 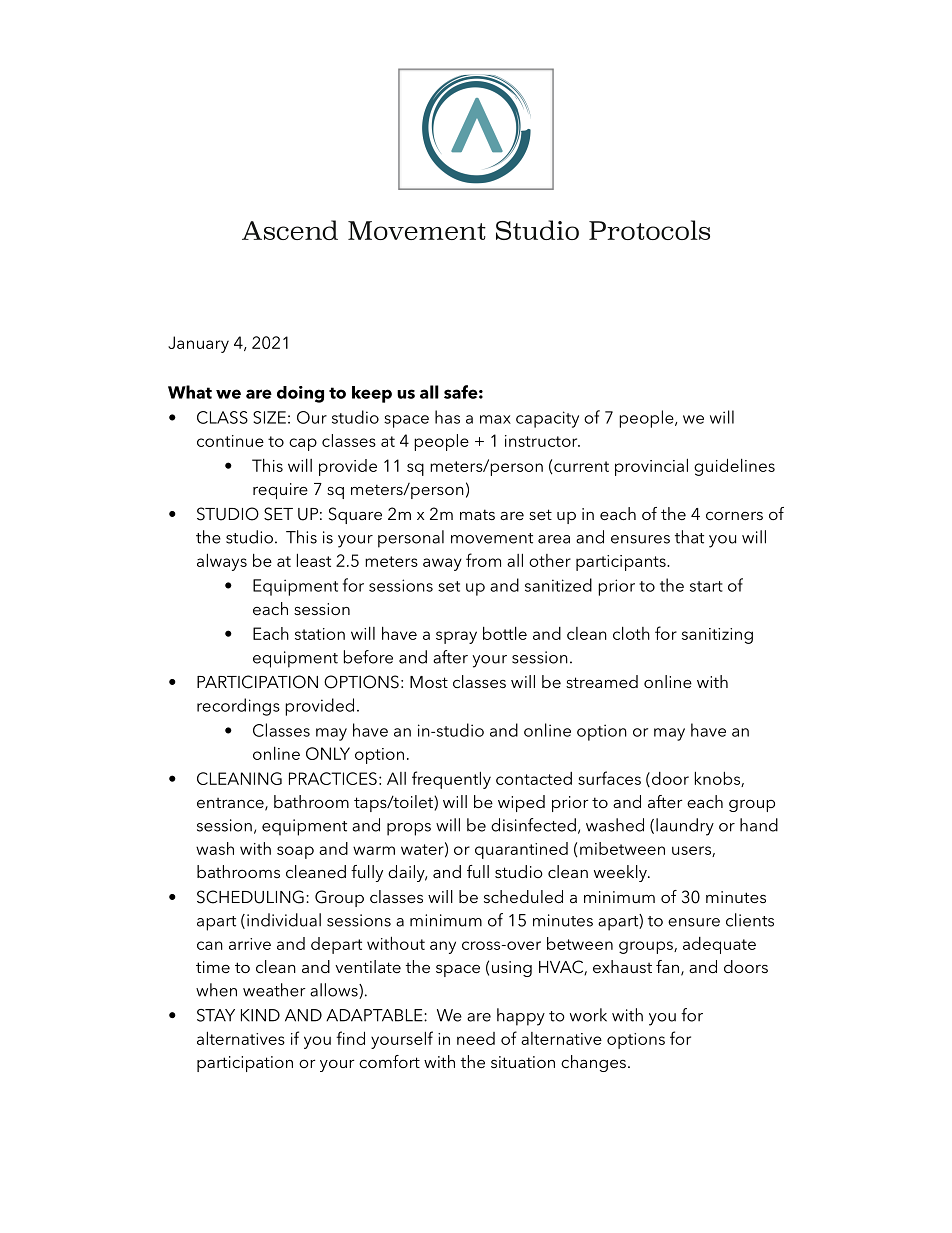 What do you see at coordinates (290, 230) in the screenshot?
I see `Ascend` at bounding box center [290, 230].
